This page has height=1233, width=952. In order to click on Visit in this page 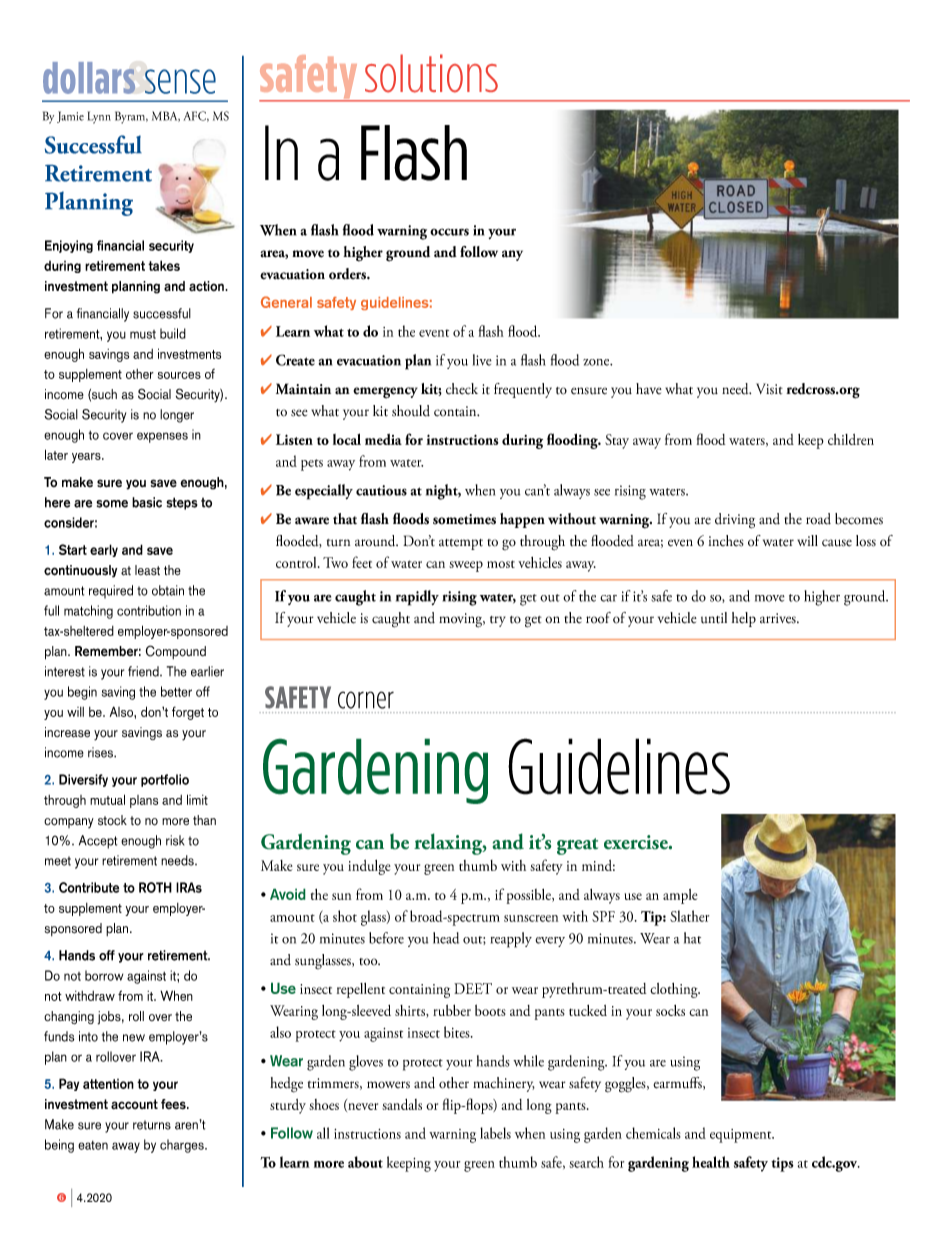, I will do `click(769, 389)`.
